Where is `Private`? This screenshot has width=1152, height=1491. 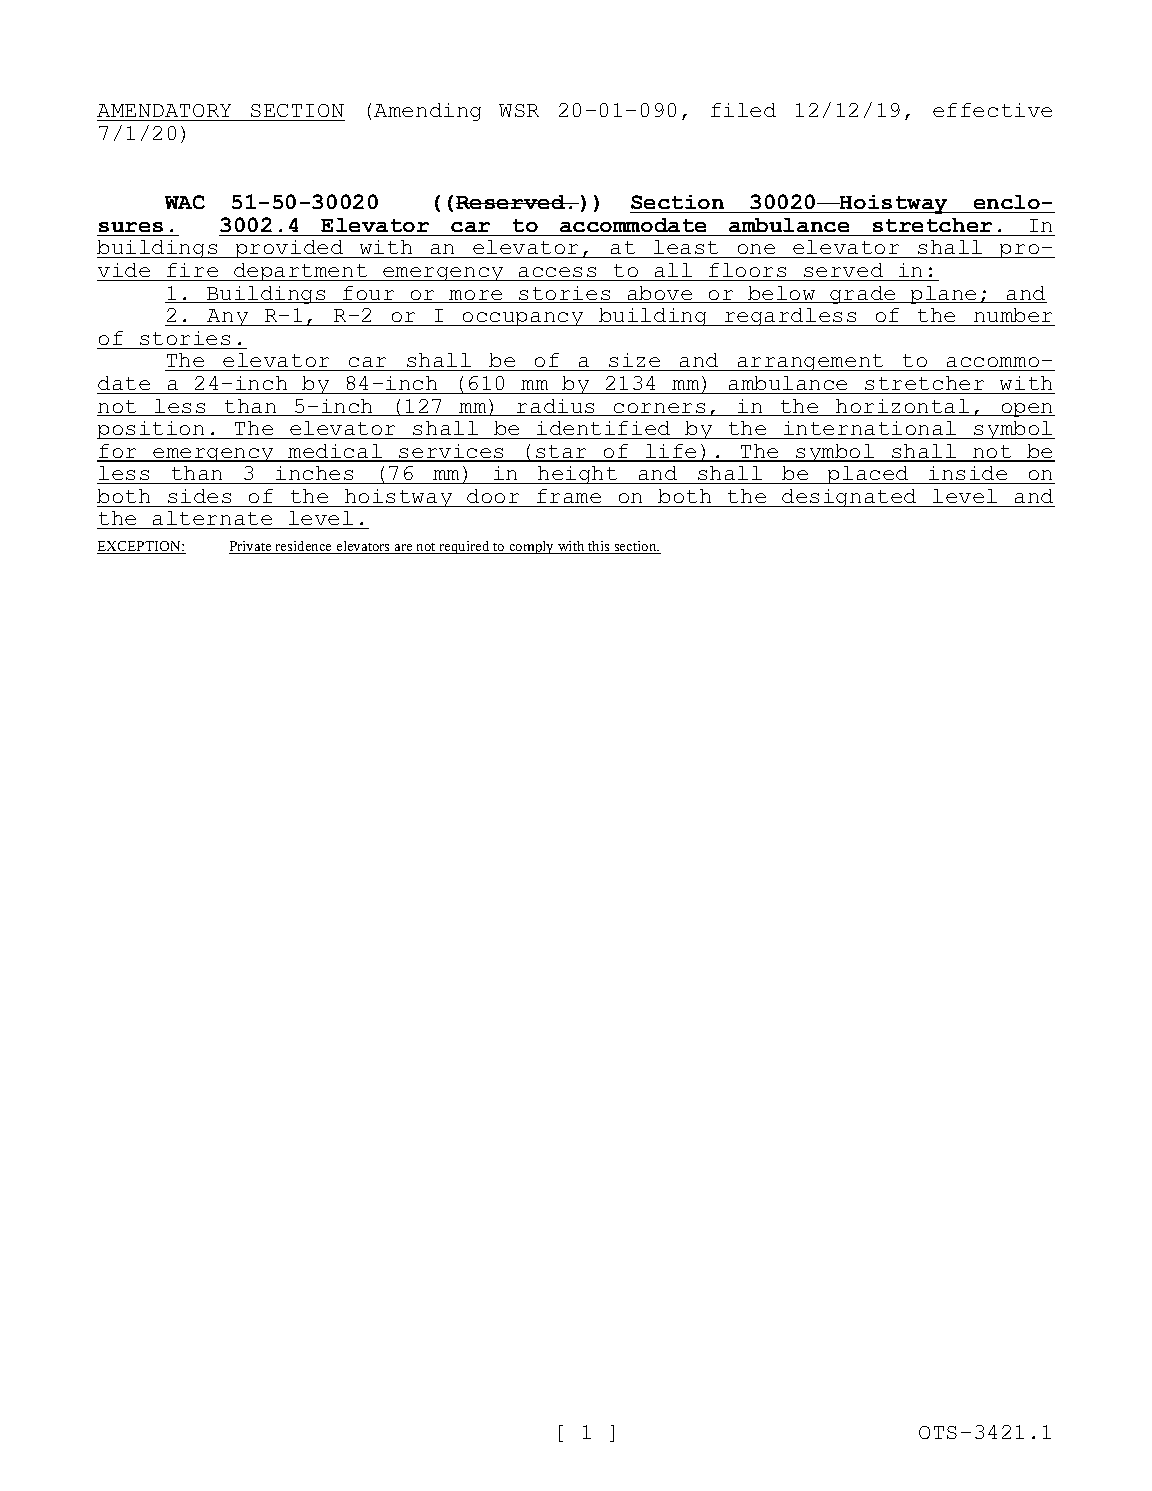
Private is located at coordinates (251, 547).
